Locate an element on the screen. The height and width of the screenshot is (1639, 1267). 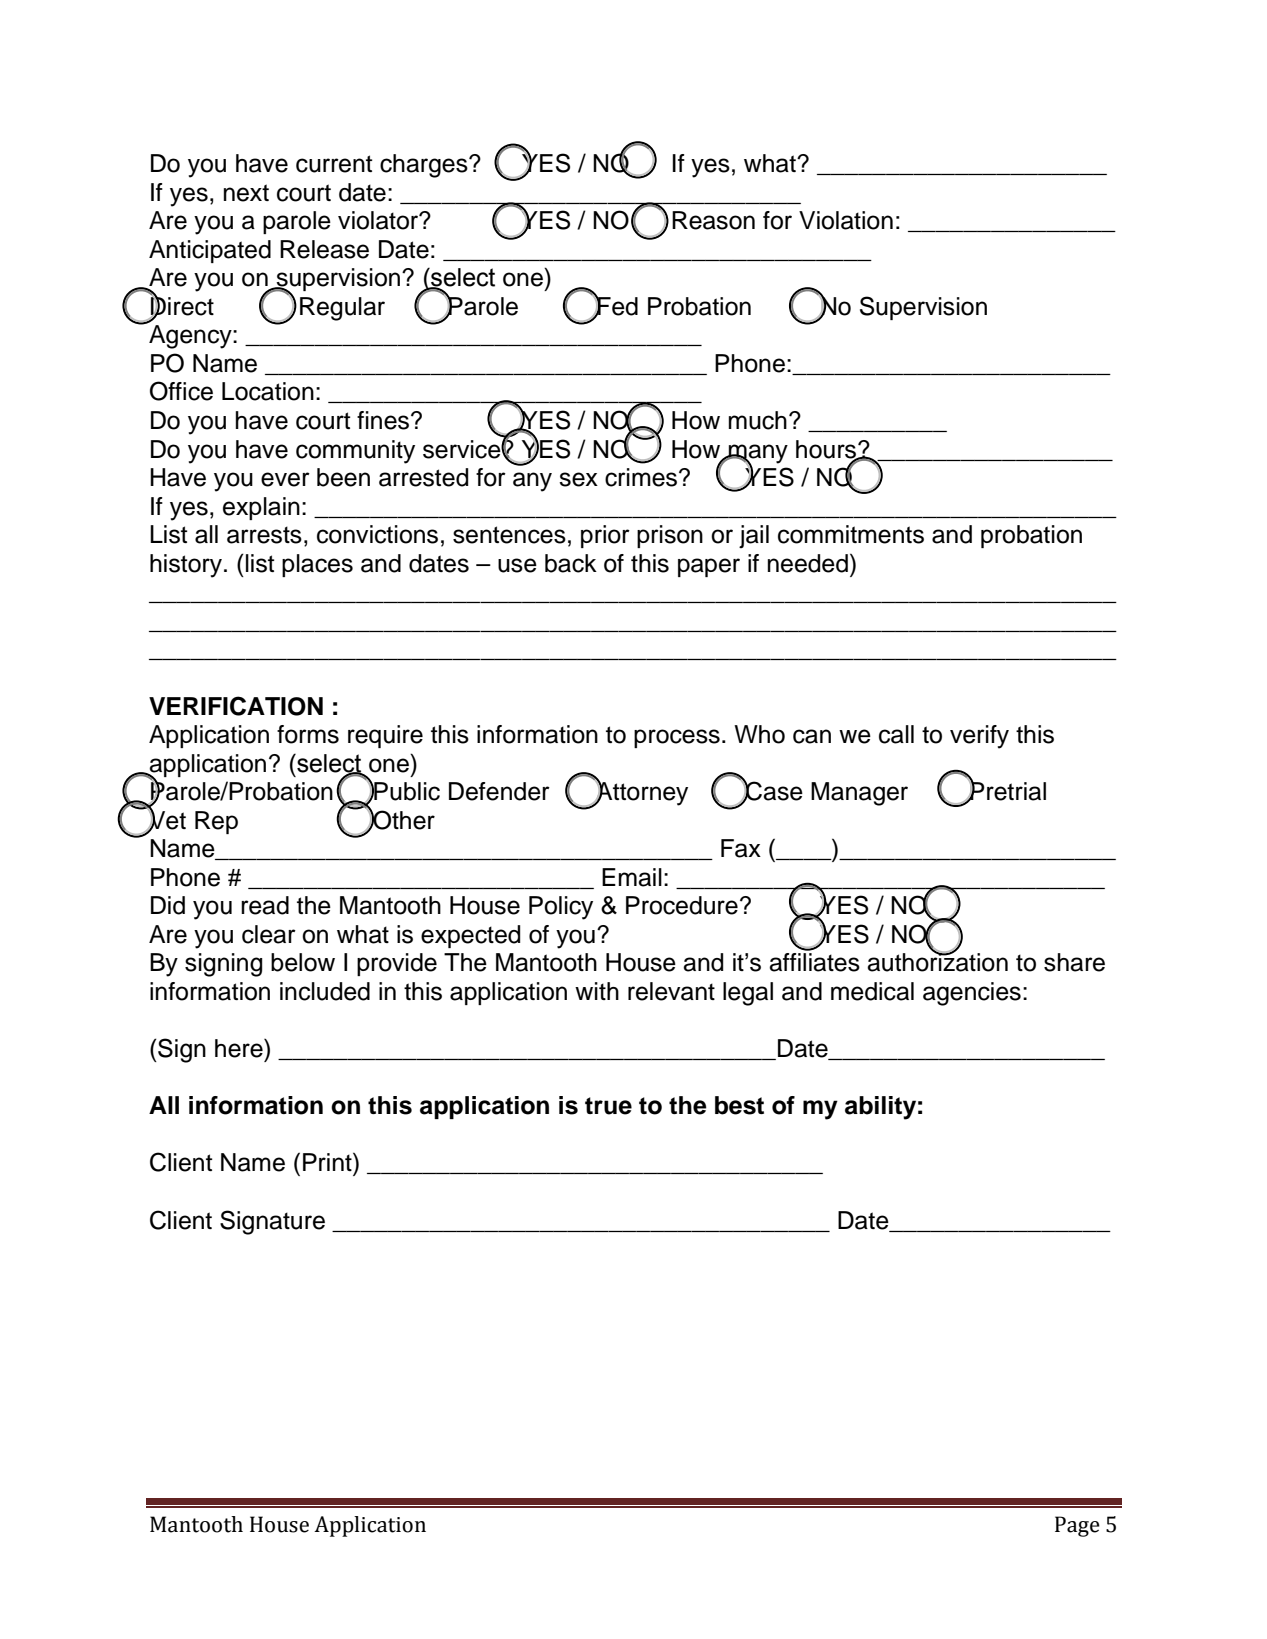
Print is located at coordinates (328, 1161).
